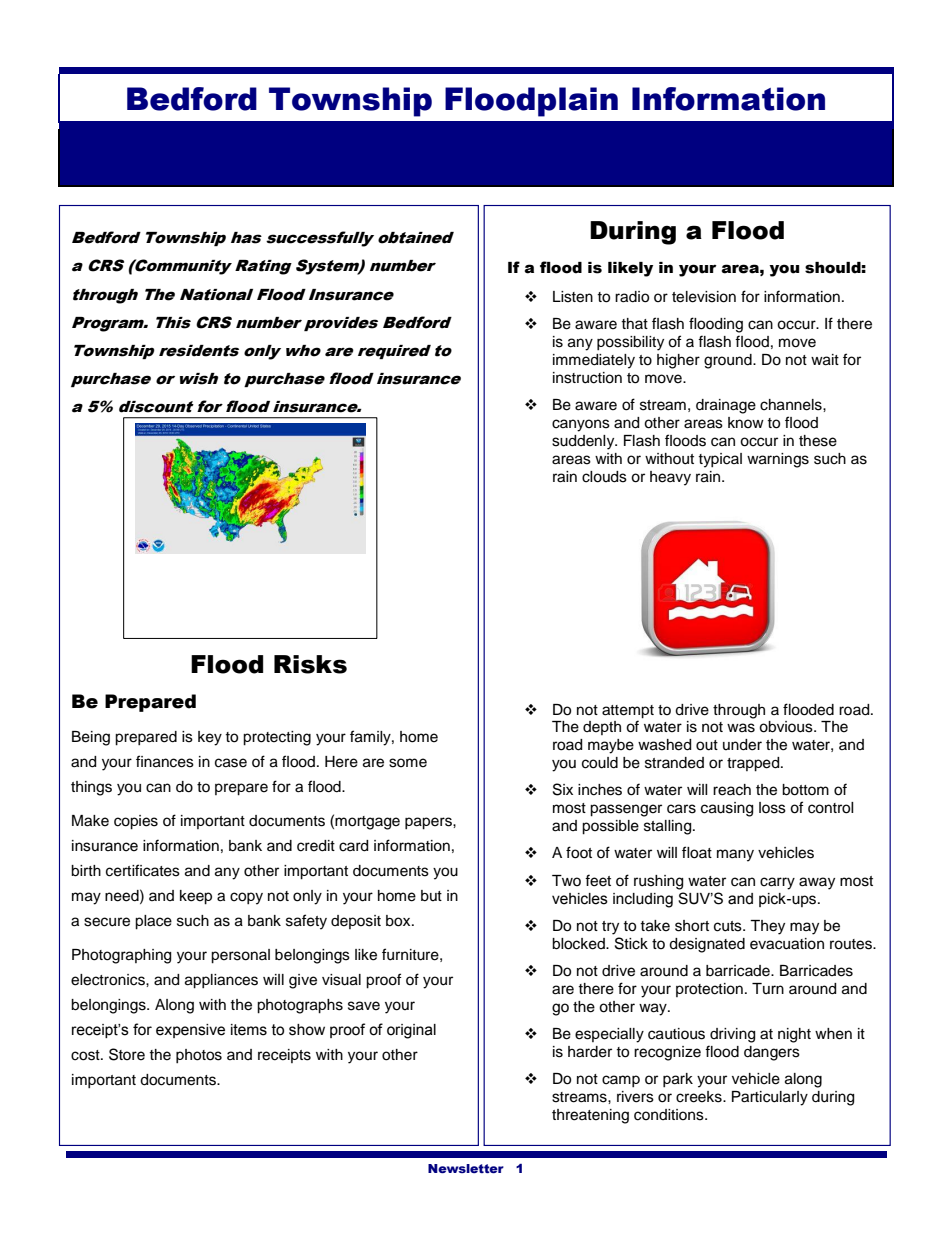 The image size is (952, 1233). What do you see at coordinates (604, 477) in the screenshot?
I see `clouds` at bounding box center [604, 477].
